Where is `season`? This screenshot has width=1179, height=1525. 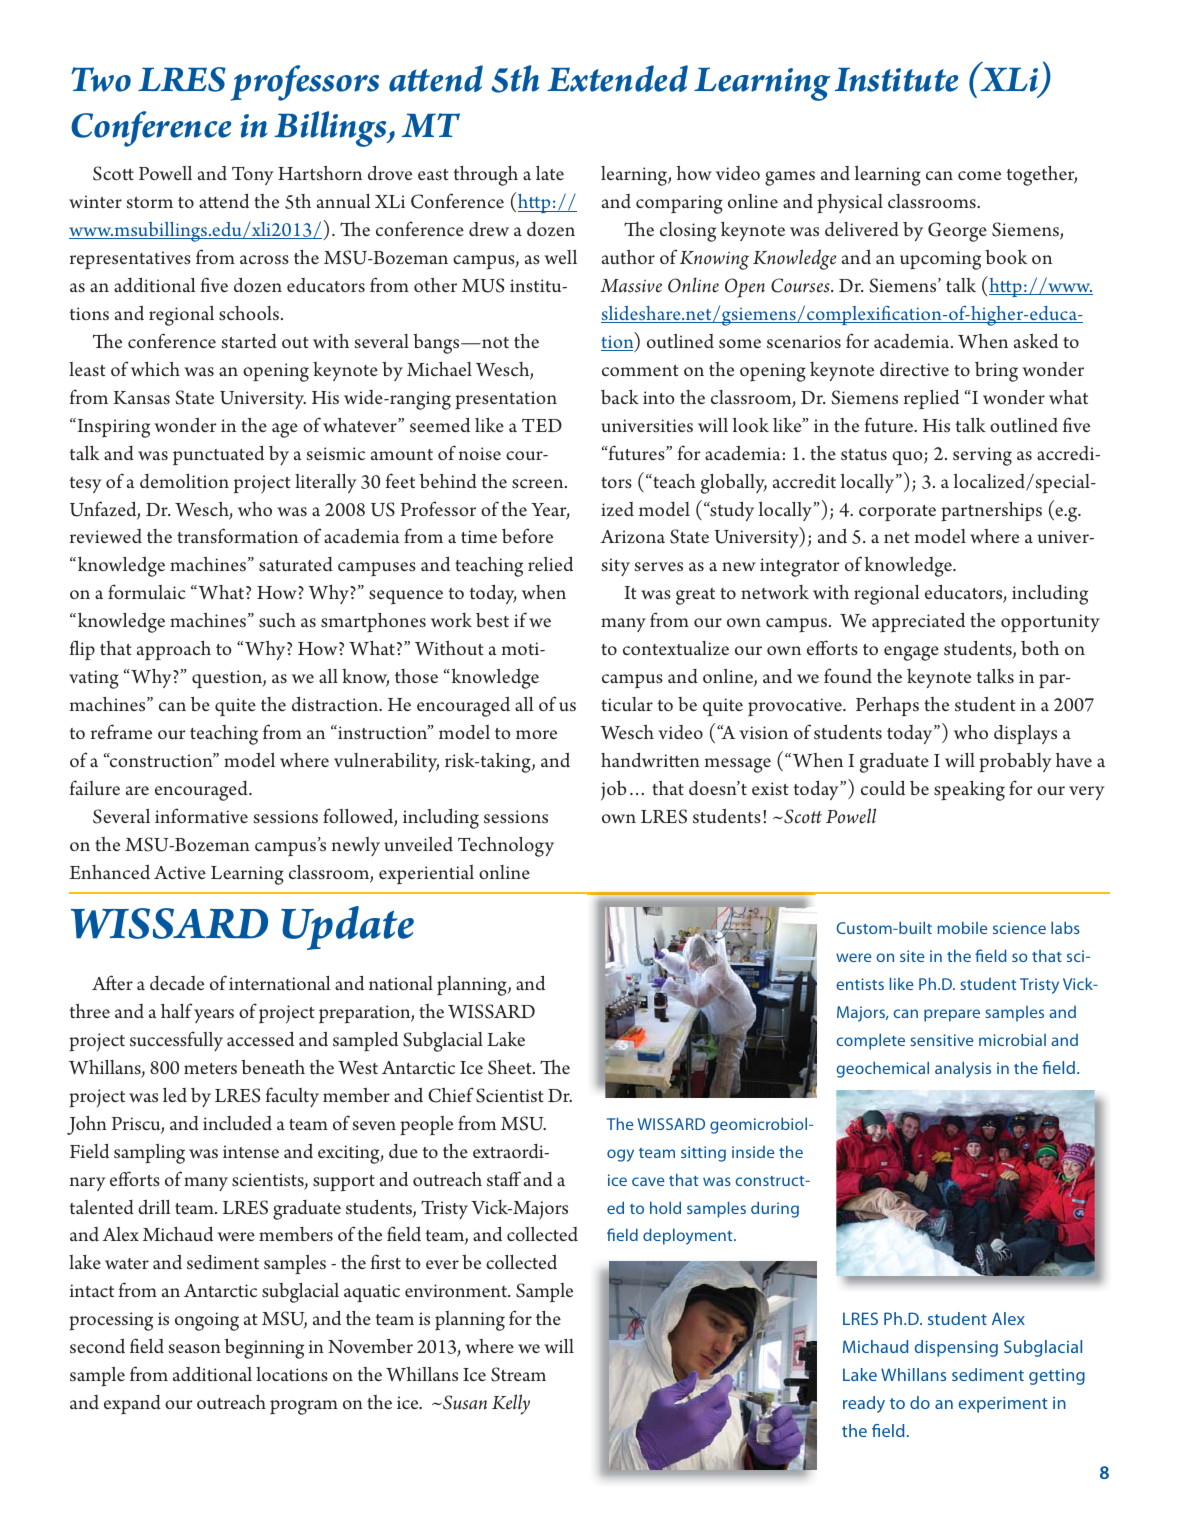 season is located at coordinates (195, 1349).
